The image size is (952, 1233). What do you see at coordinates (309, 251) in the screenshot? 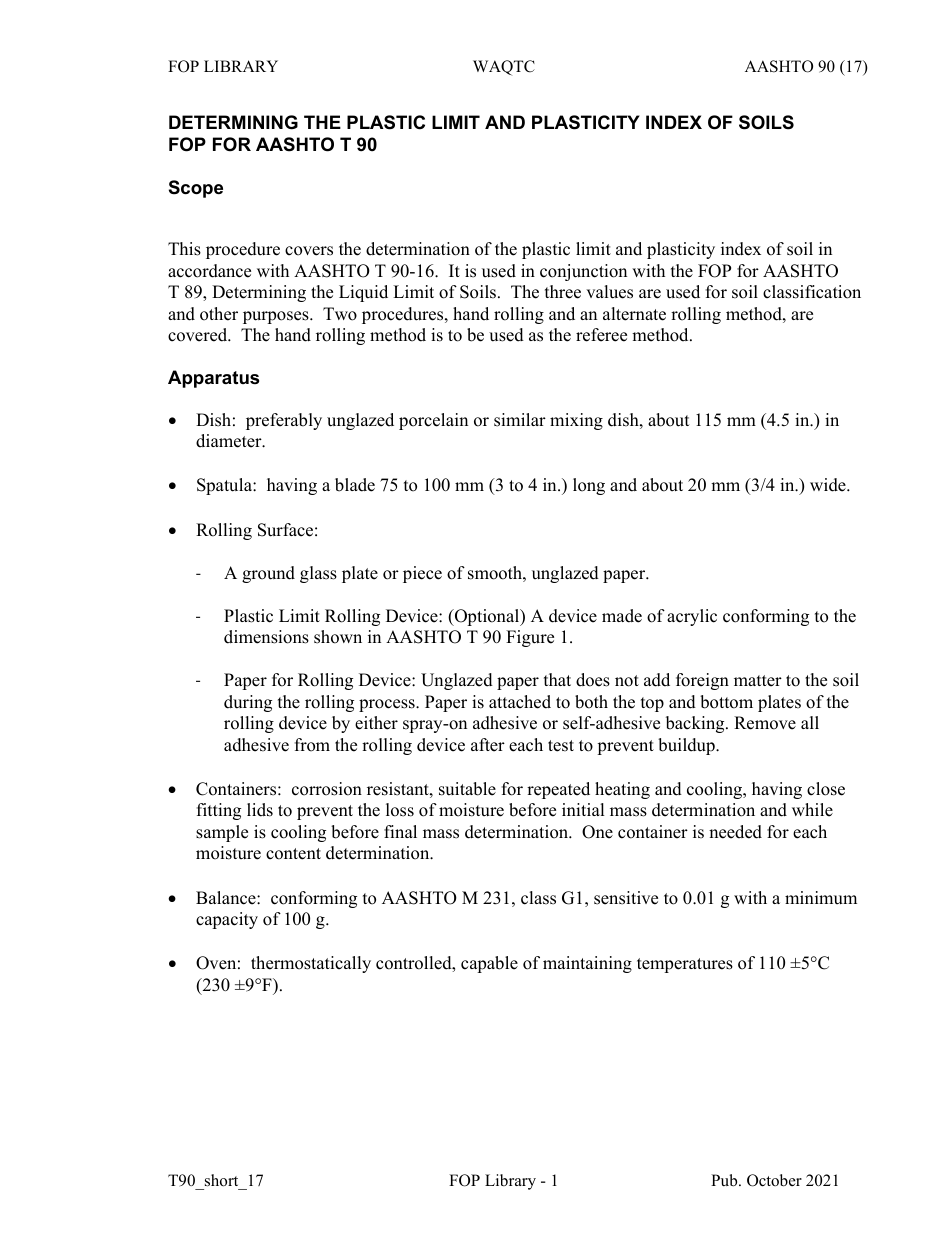
I see `covers` at bounding box center [309, 251].
